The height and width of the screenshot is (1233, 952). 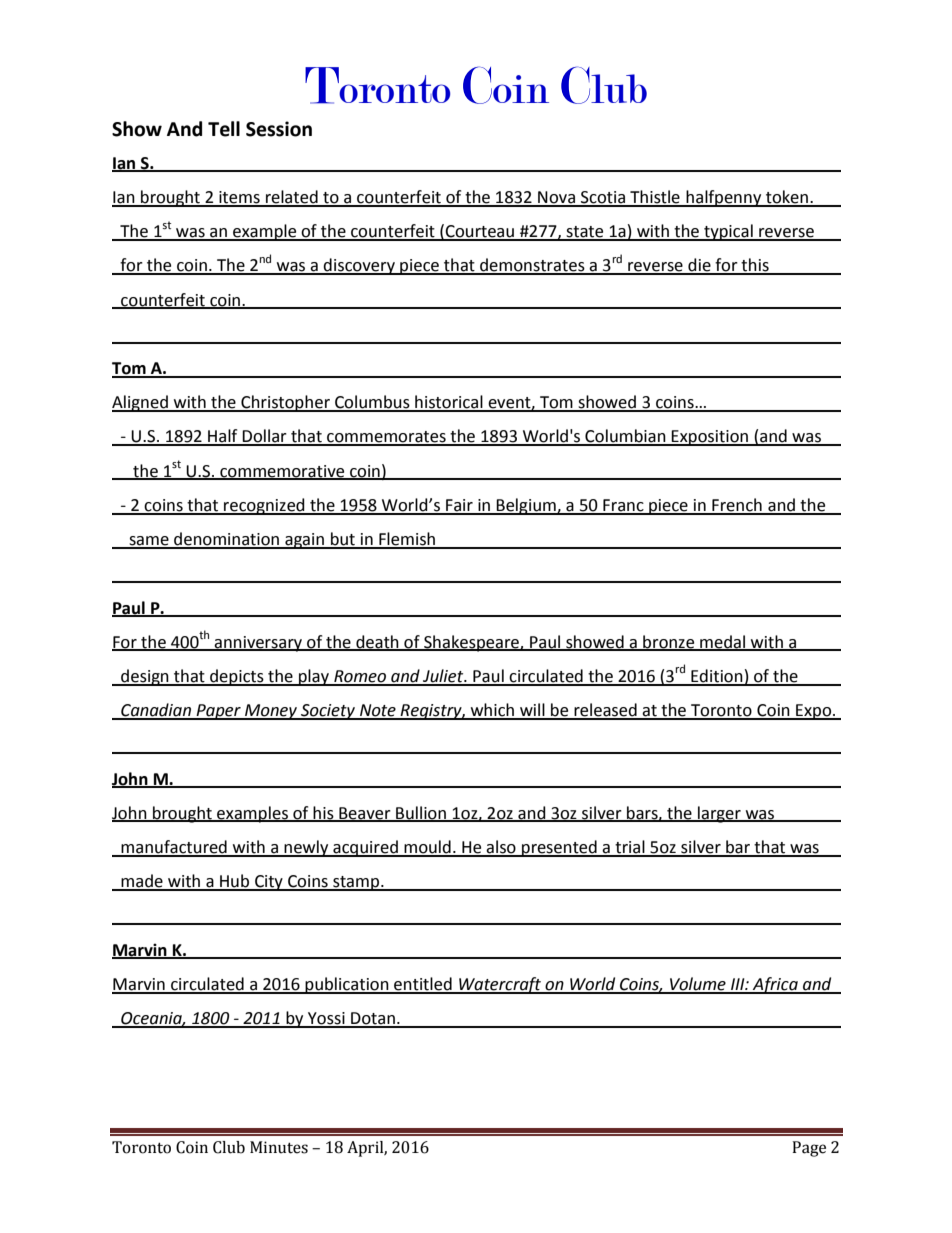 What do you see at coordinates (526, 506) in the screenshot?
I see `Belgium` at bounding box center [526, 506].
